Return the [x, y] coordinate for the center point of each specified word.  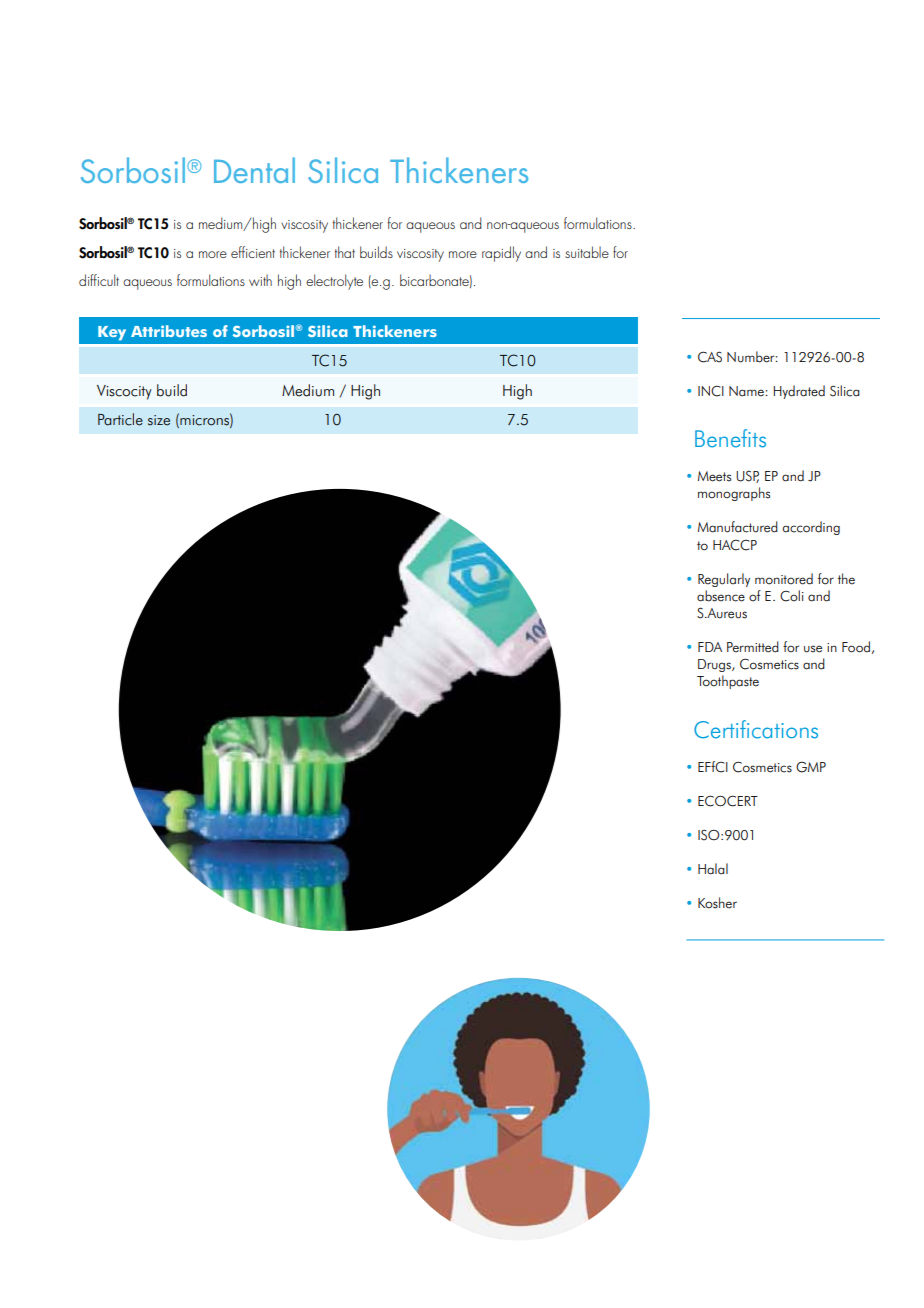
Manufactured [738, 527]
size [159, 420]
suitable [587, 252]
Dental [254, 170]
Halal [713, 869]
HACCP [735, 545]
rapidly [501, 254]
